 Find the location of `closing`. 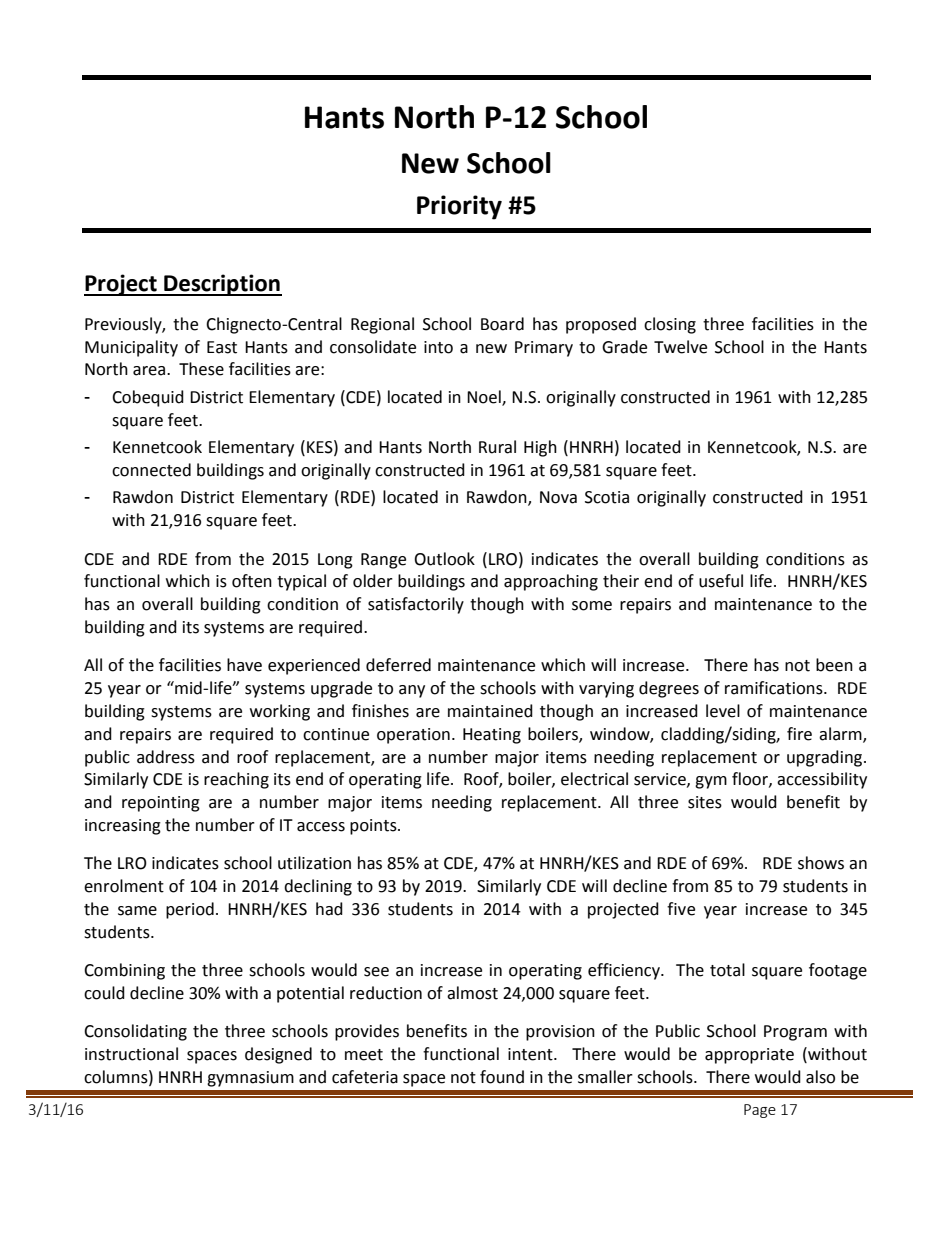

closing is located at coordinates (670, 325).
